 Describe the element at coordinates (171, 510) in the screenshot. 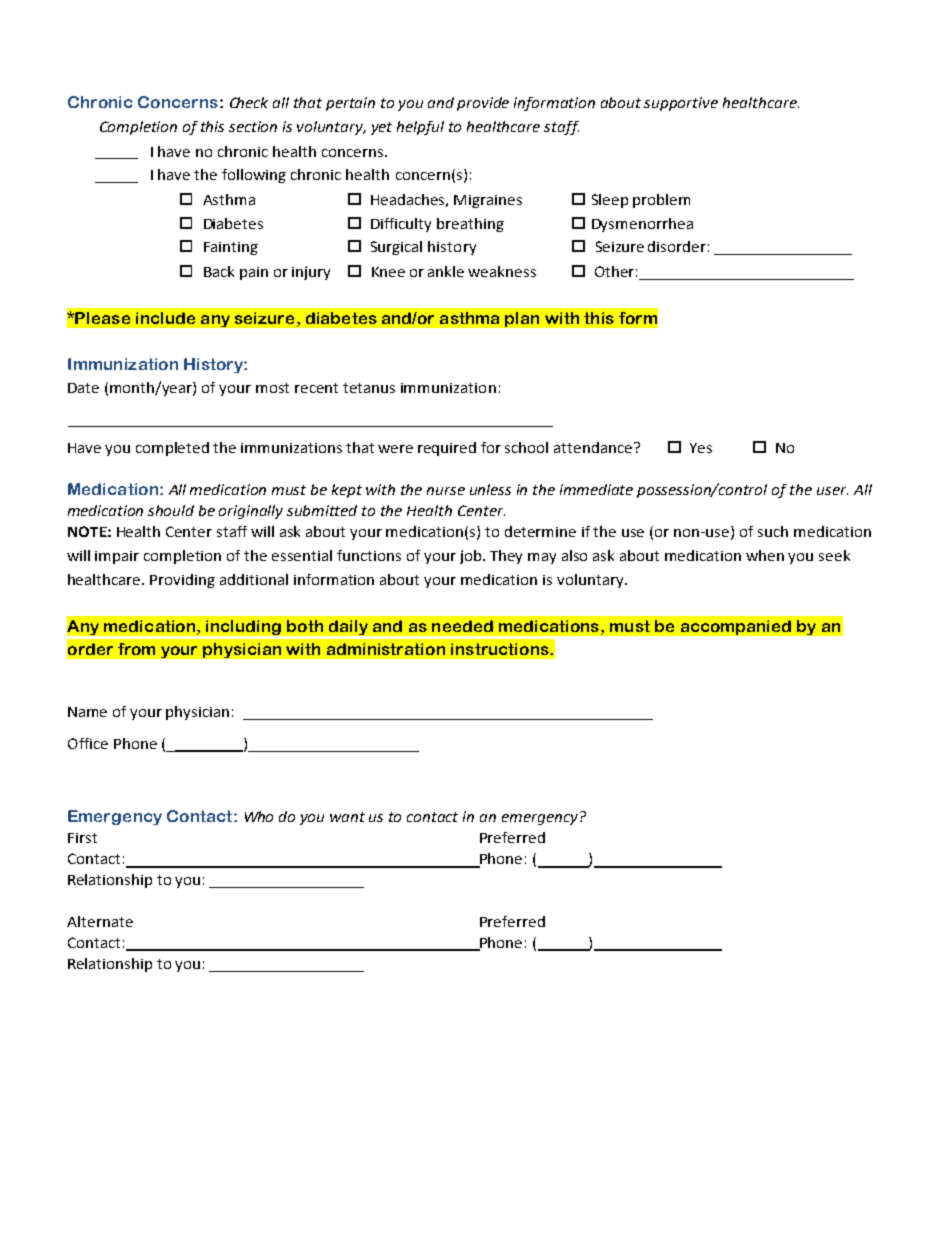

I see `should` at that location.
